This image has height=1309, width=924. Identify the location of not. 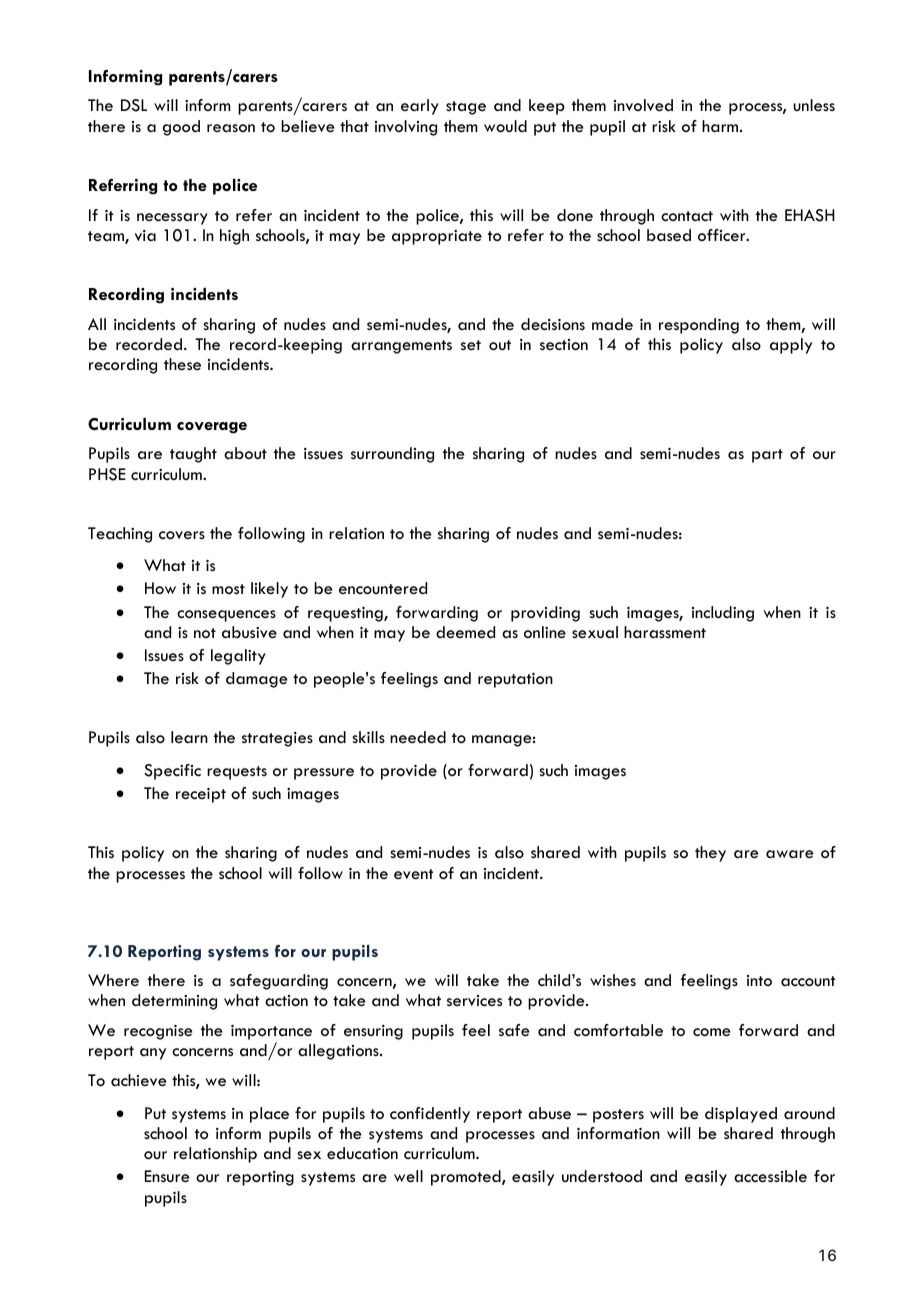
(205, 633).
